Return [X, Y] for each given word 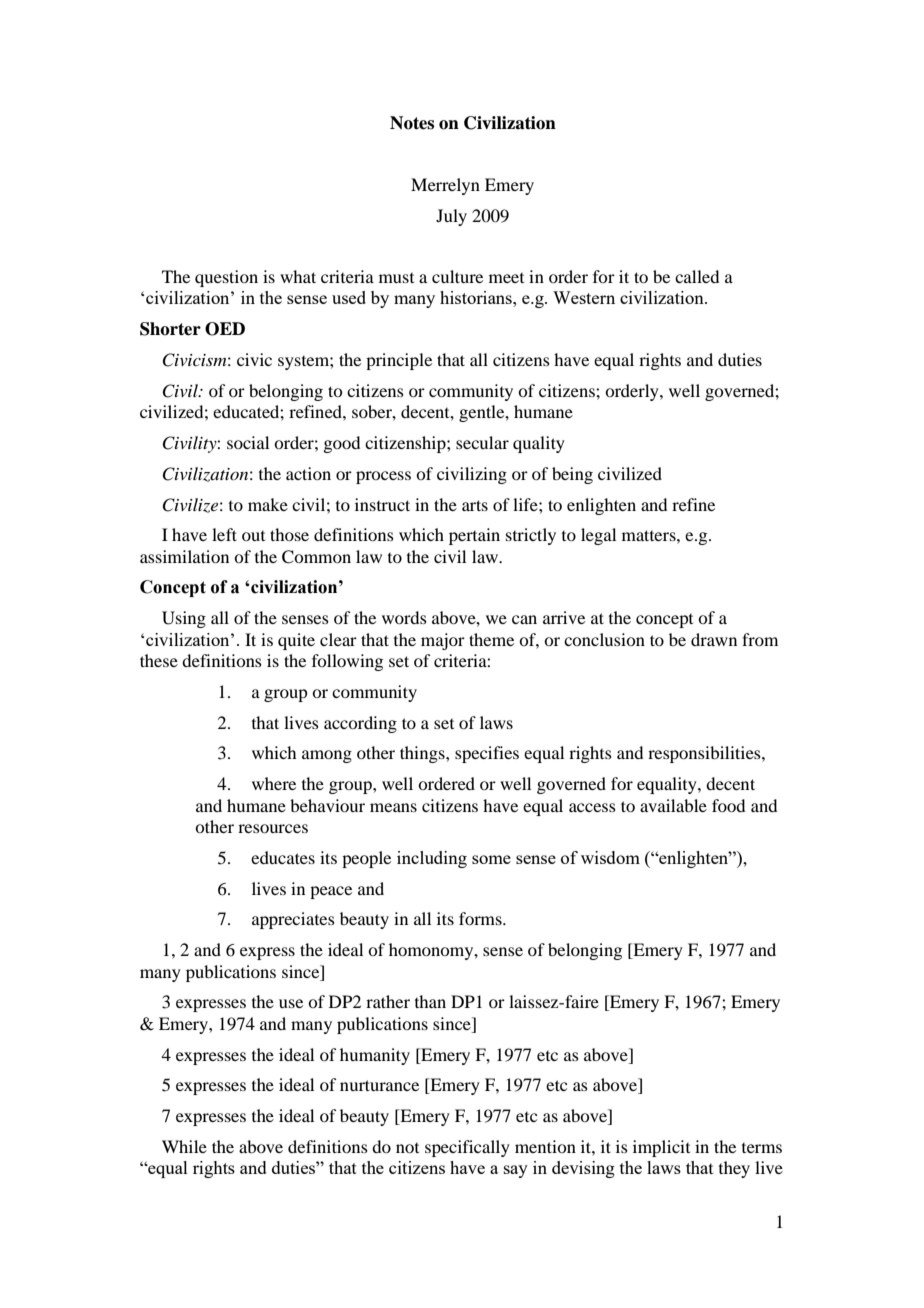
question [226, 278]
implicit [661, 1148]
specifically [467, 1148]
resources [273, 828]
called [697, 276]
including [432, 859]
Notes [412, 123]
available [673, 805]
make [268, 504]
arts [475, 505]
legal [598, 536]
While [184, 1146]
